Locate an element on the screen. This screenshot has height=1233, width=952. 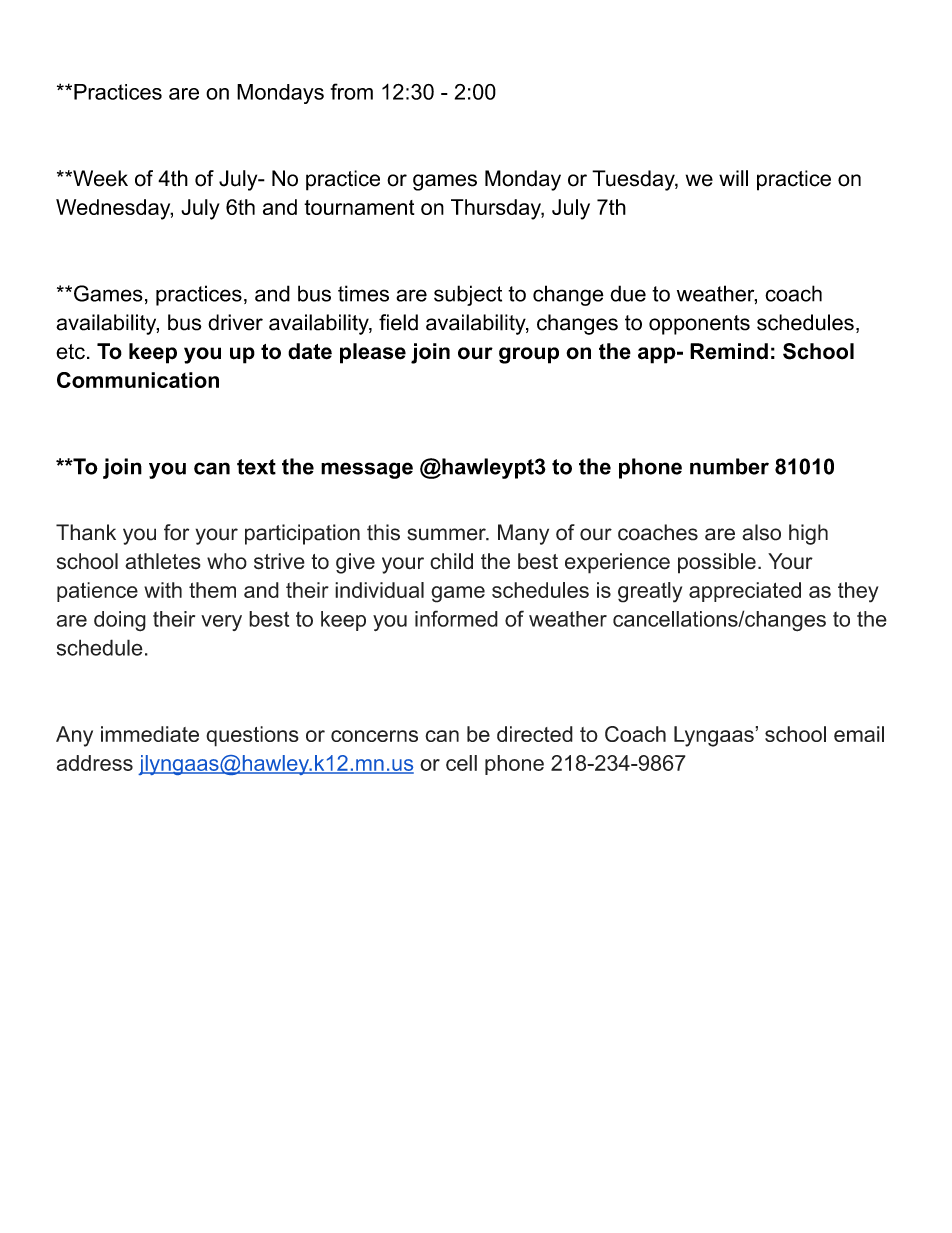
will is located at coordinates (733, 178).
